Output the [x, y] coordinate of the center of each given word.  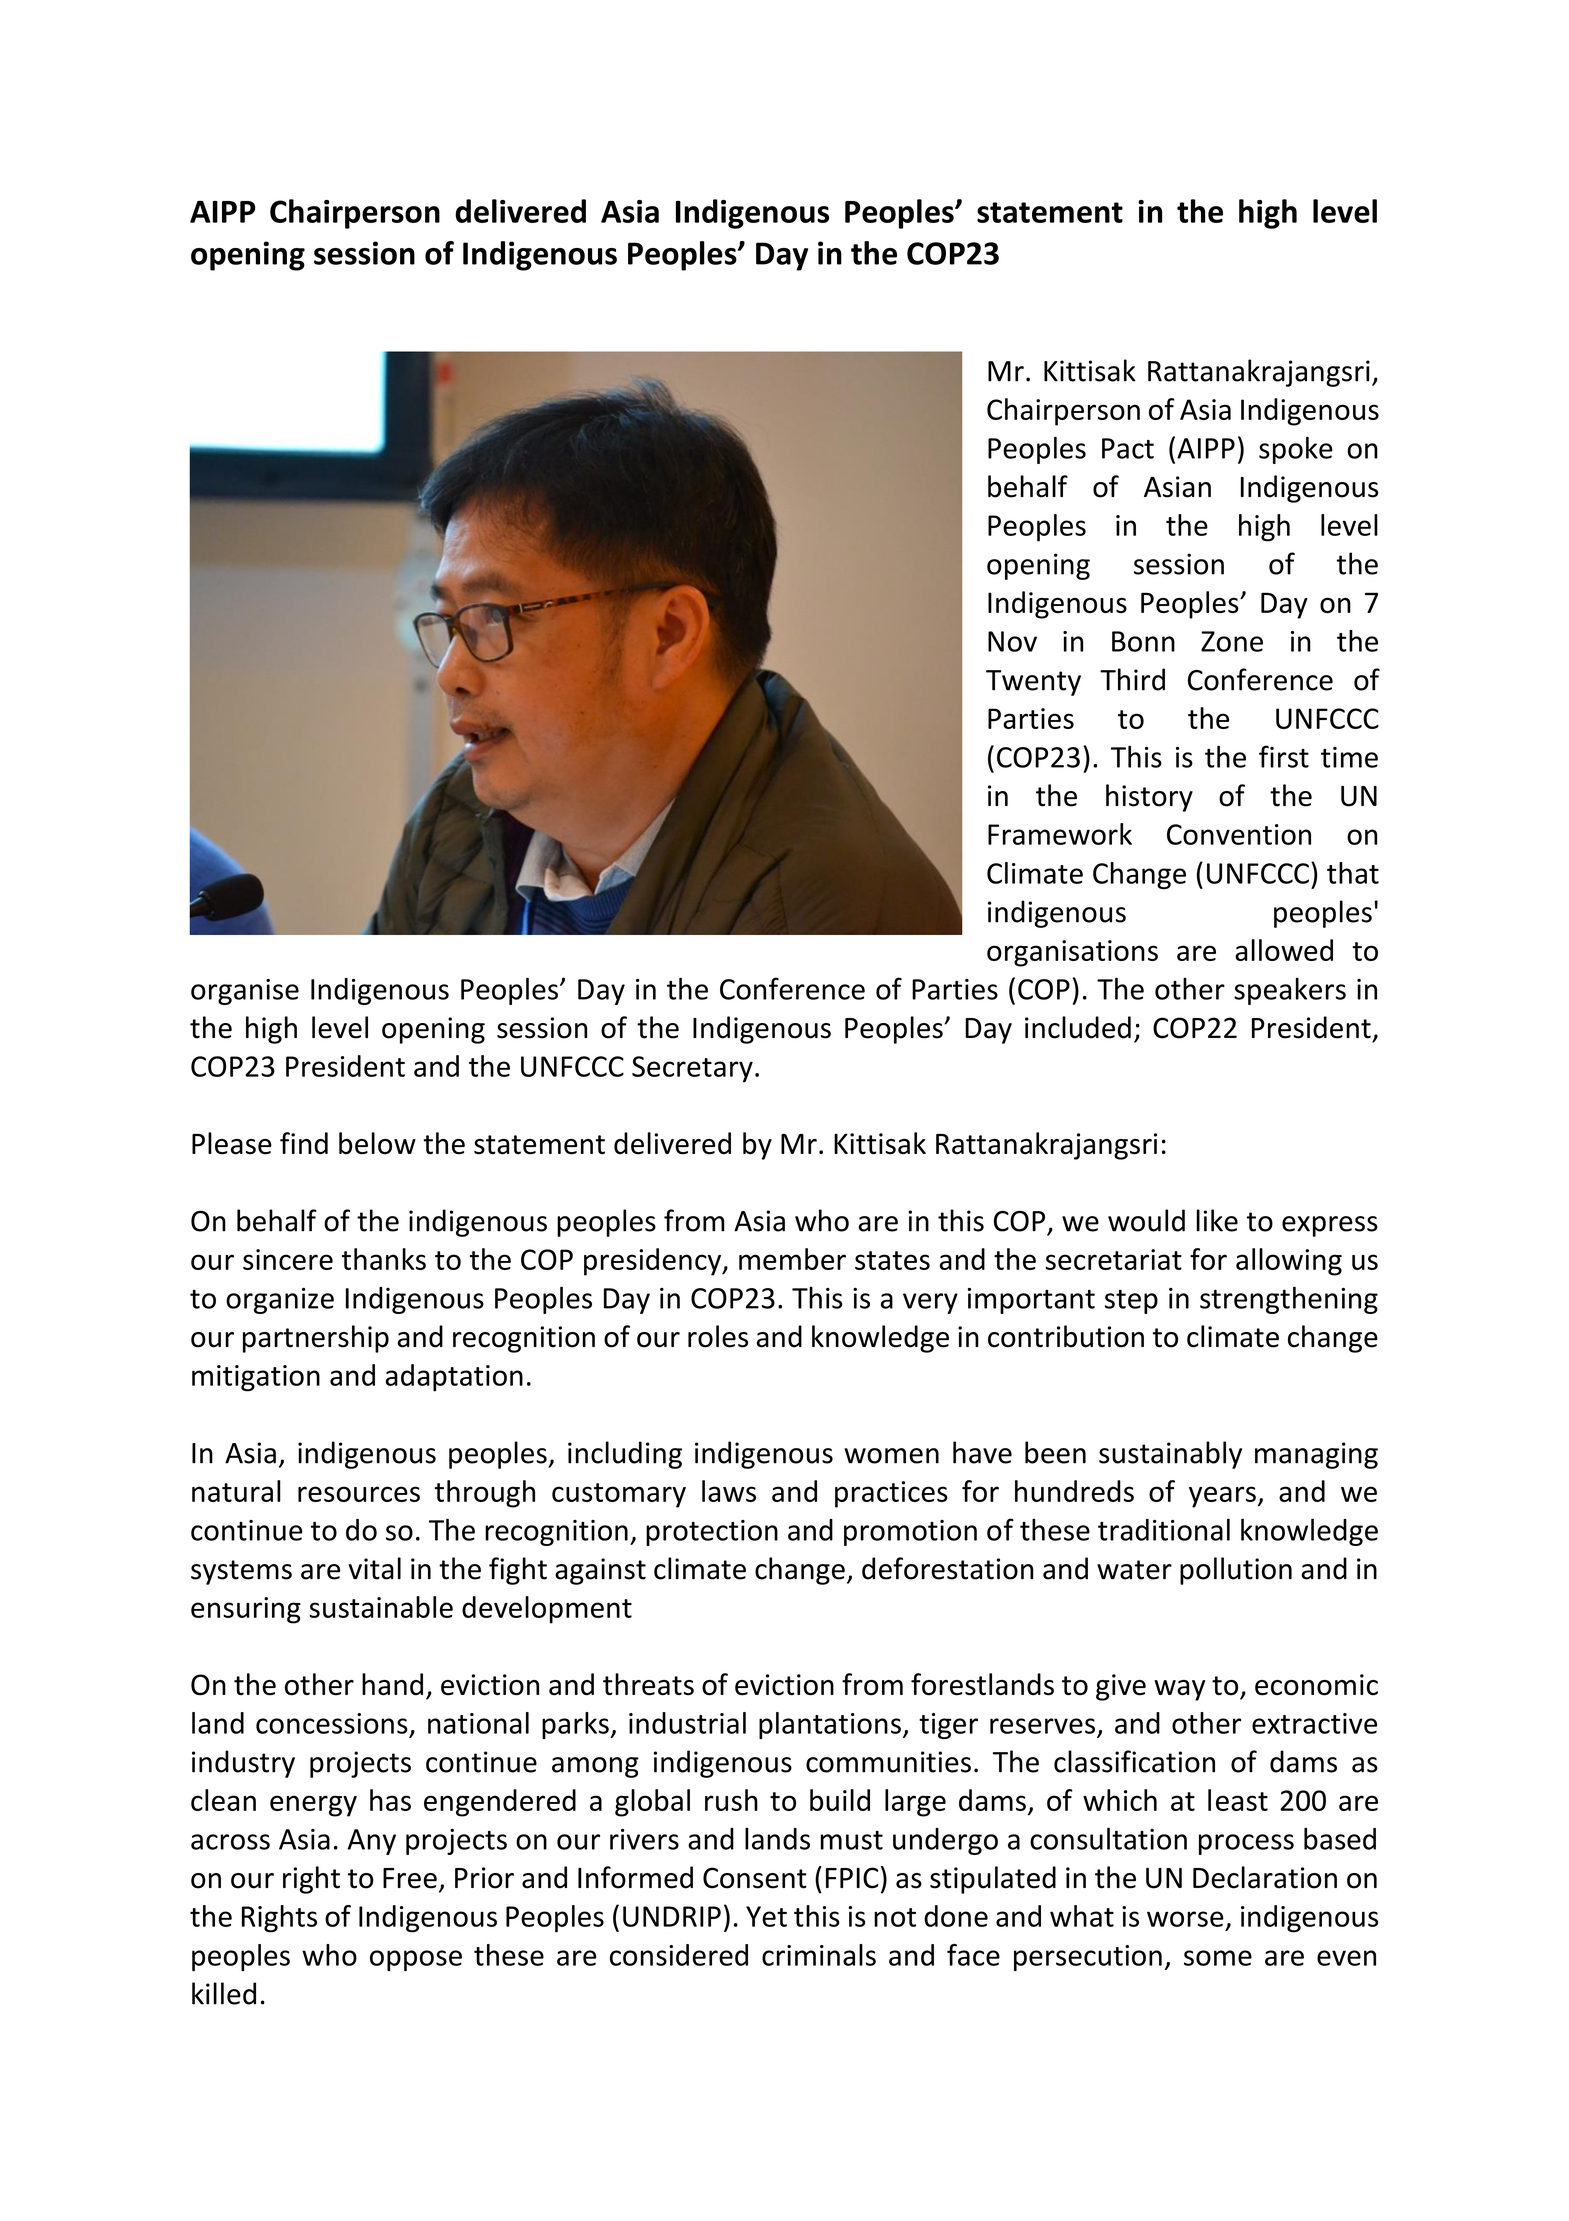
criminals [819, 1955]
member [792, 1259]
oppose [416, 1960]
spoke [1296, 450]
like [1217, 1220]
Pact [1128, 448]
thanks [384, 1259]
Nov [1012, 641]
